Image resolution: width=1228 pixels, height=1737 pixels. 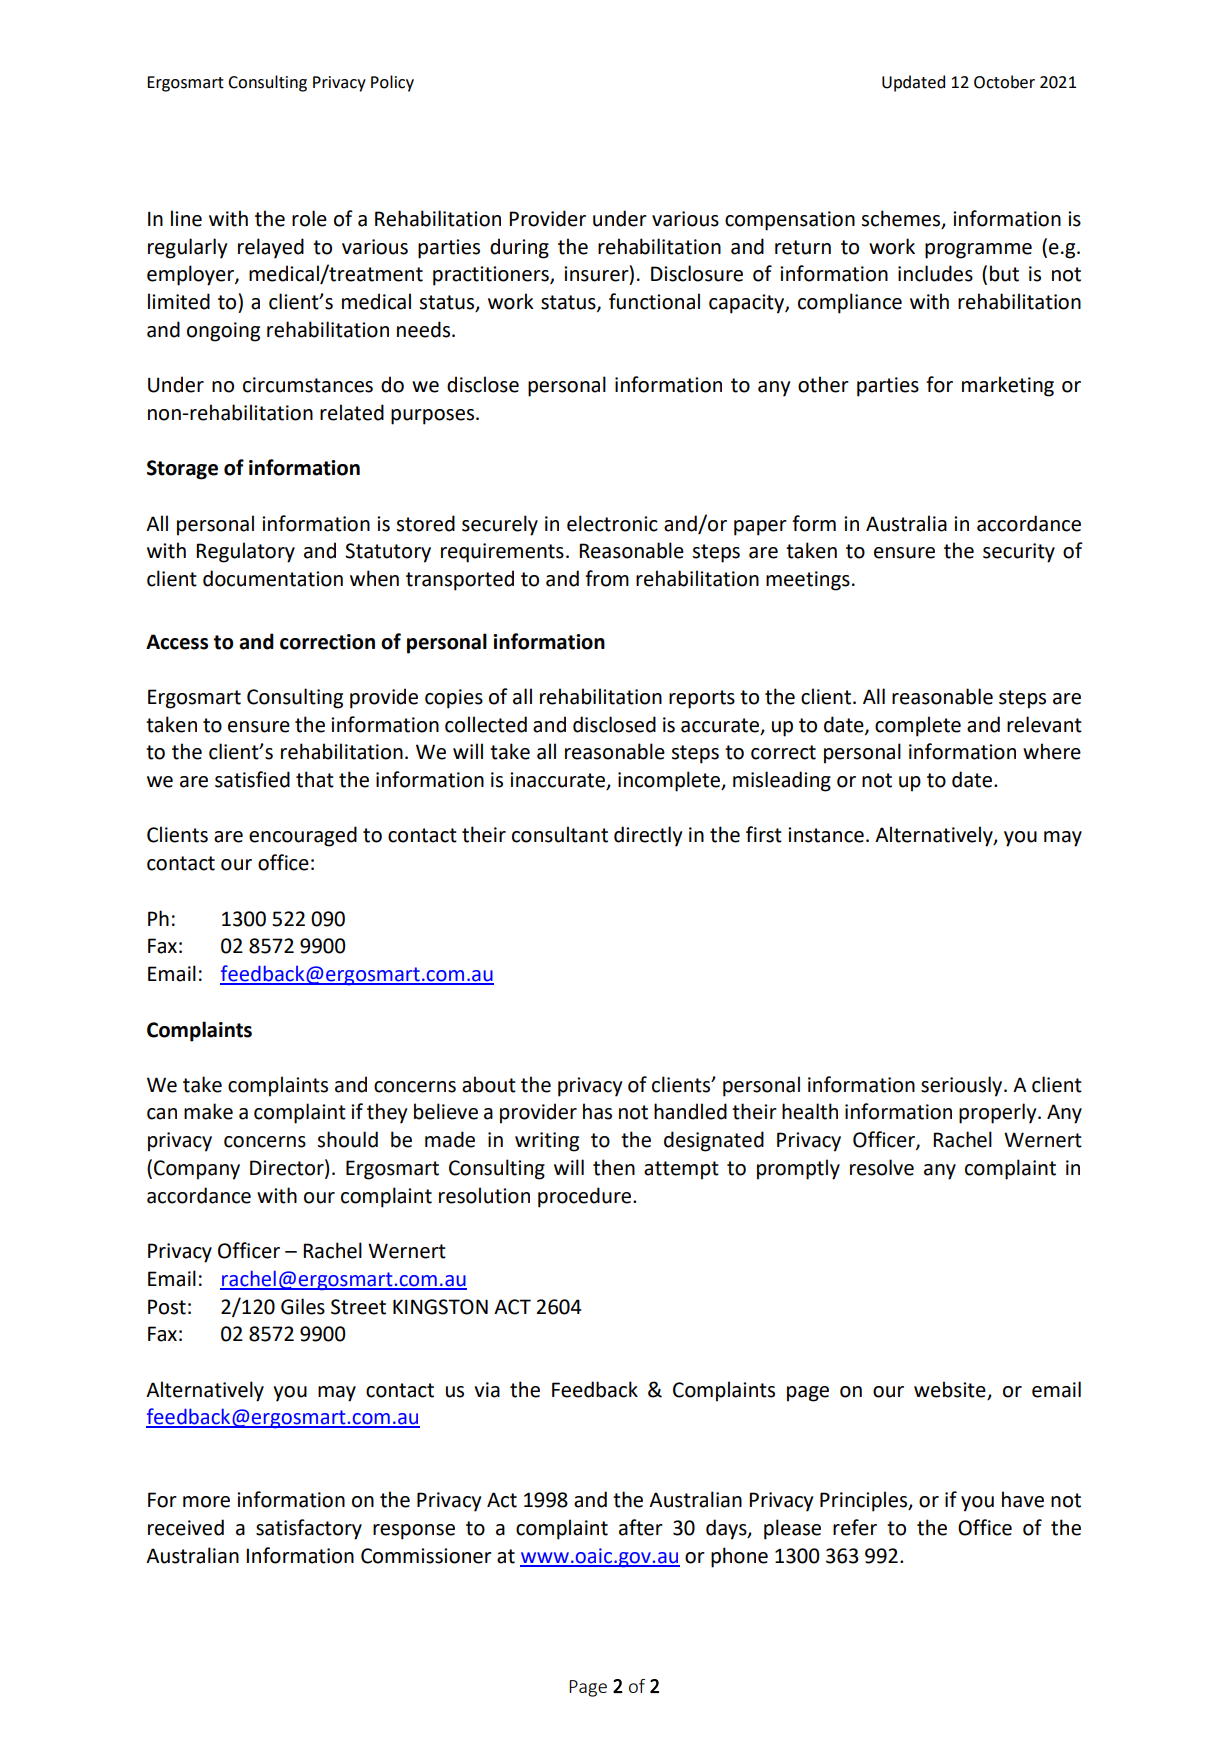 What do you see at coordinates (309, 218) in the screenshot?
I see `role` at bounding box center [309, 218].
